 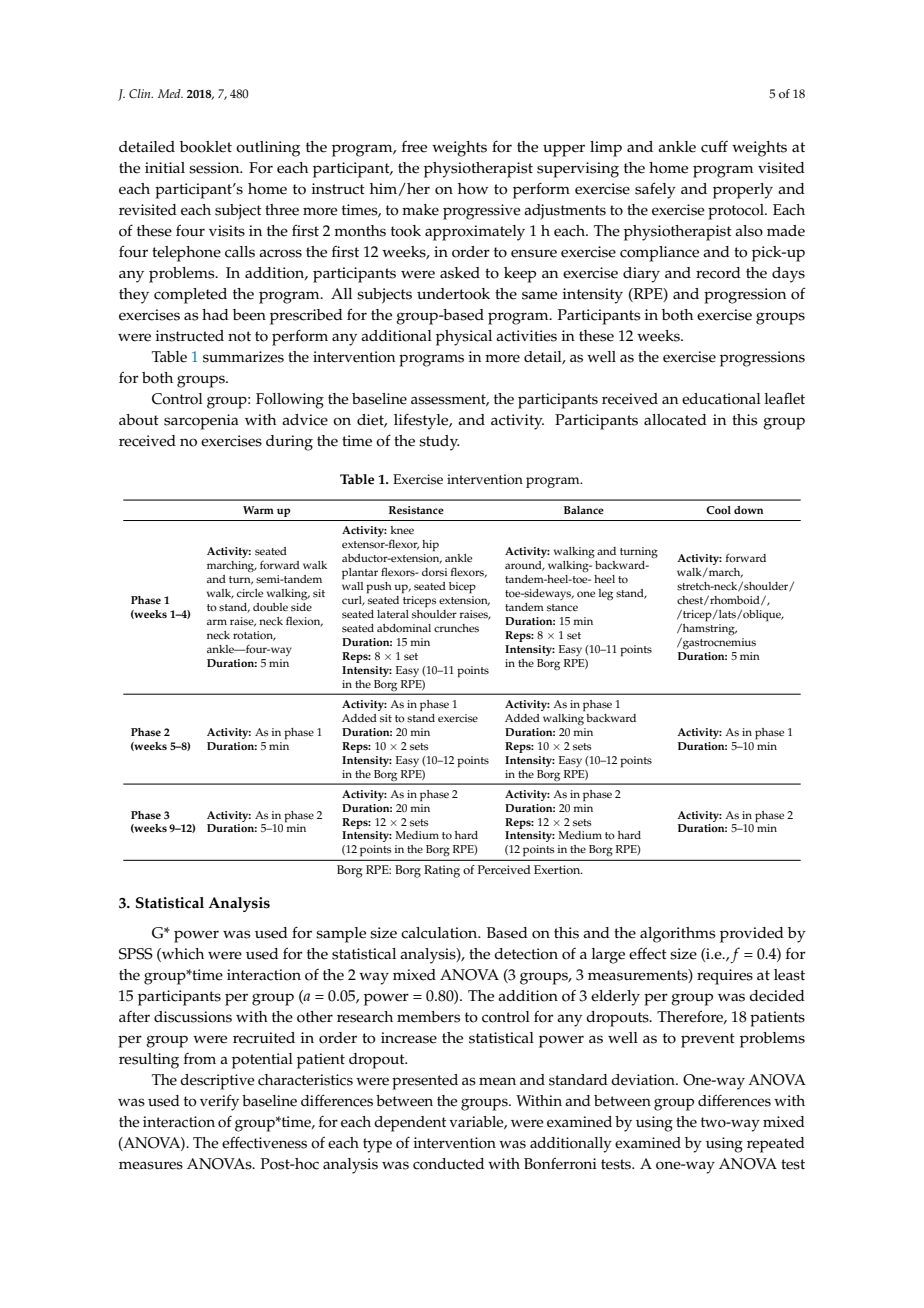 What do you see at coordinates (136, 954) in the screenshot?
I see `SPSS` at bounding box center [136, 954].
